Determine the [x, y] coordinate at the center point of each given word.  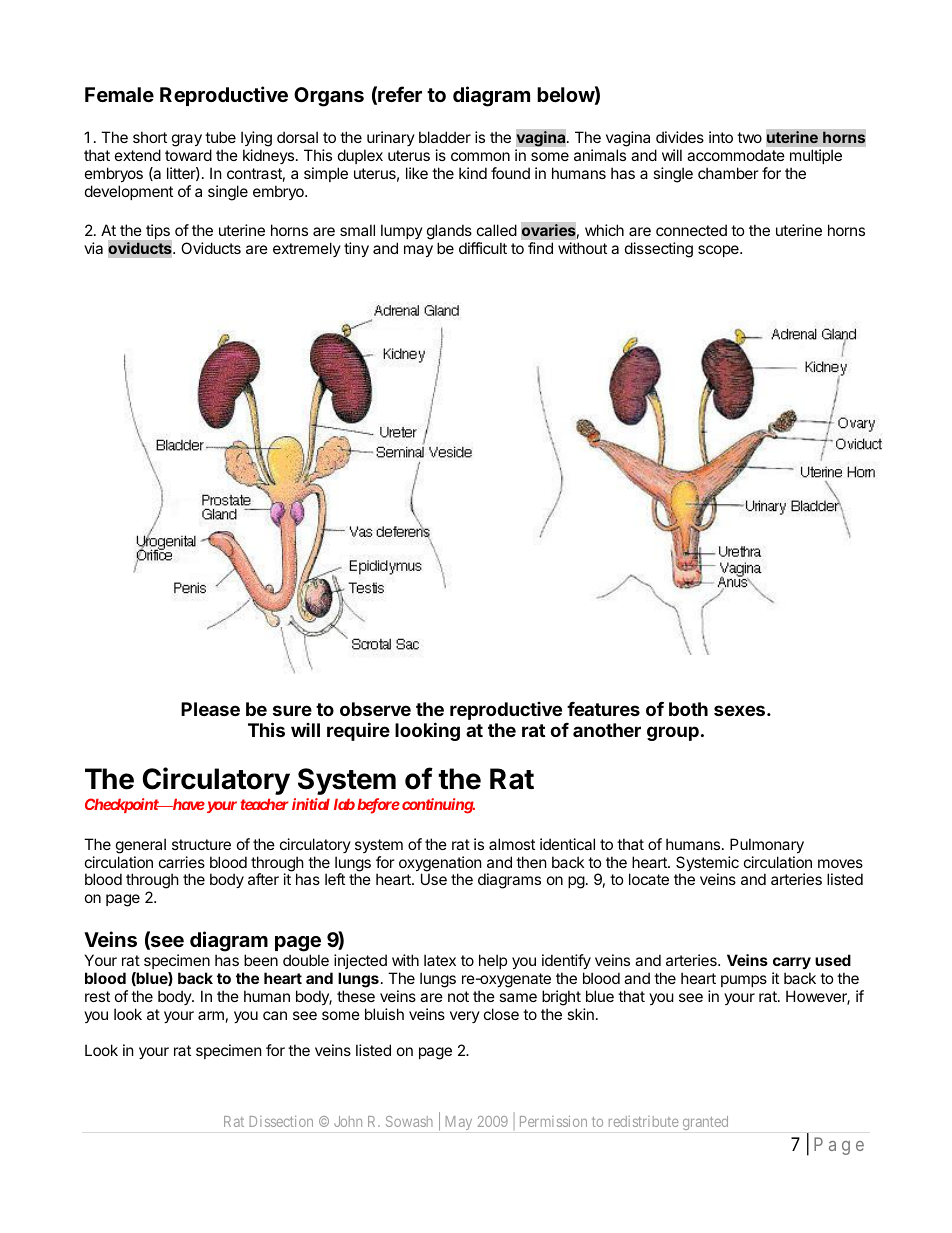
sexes [739, 710]
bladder [445, 137]
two [749, 137]
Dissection [281, 1121]
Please [210, 709]
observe [375, 709]
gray [187, 140]
